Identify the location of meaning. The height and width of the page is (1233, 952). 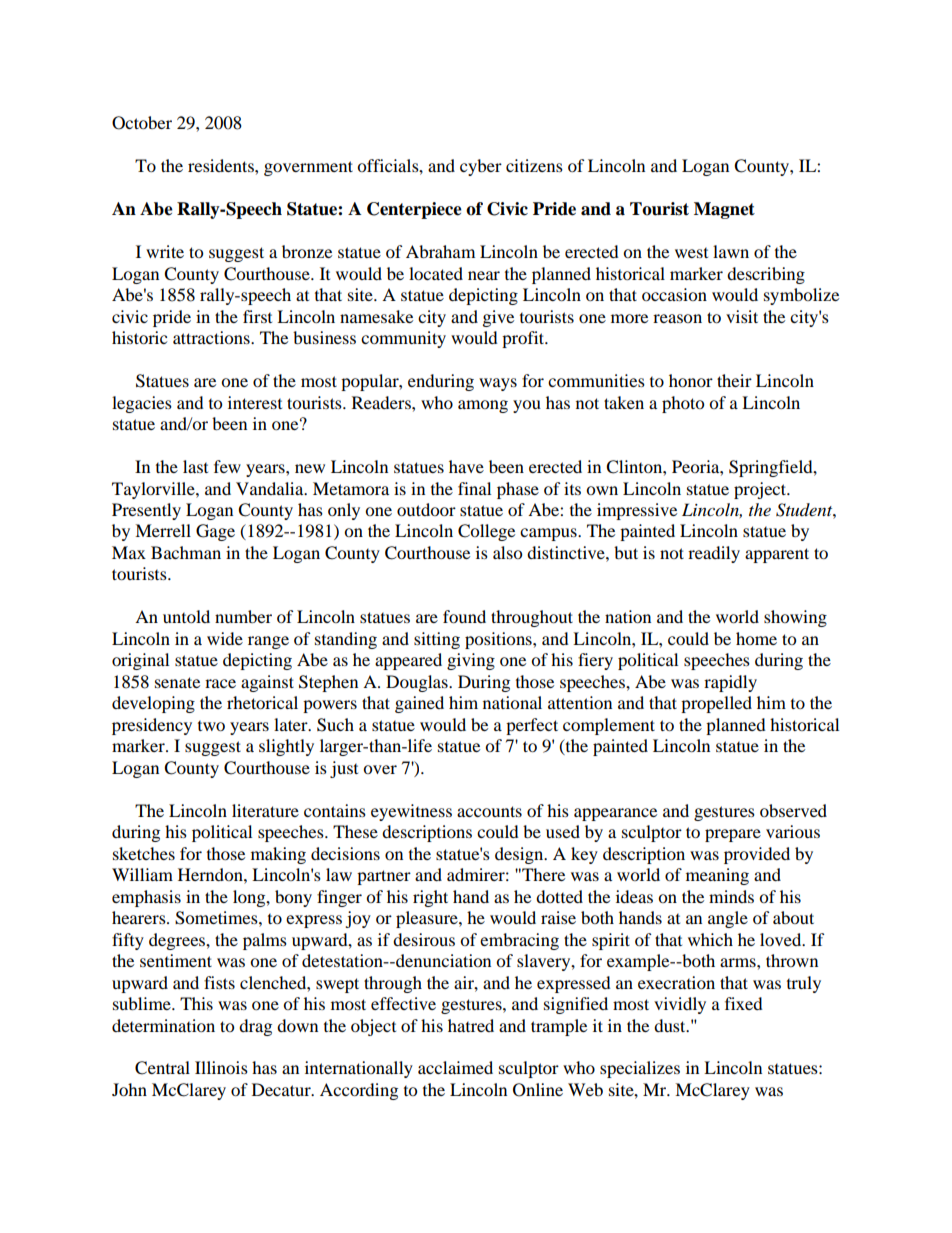
(717, 876).
